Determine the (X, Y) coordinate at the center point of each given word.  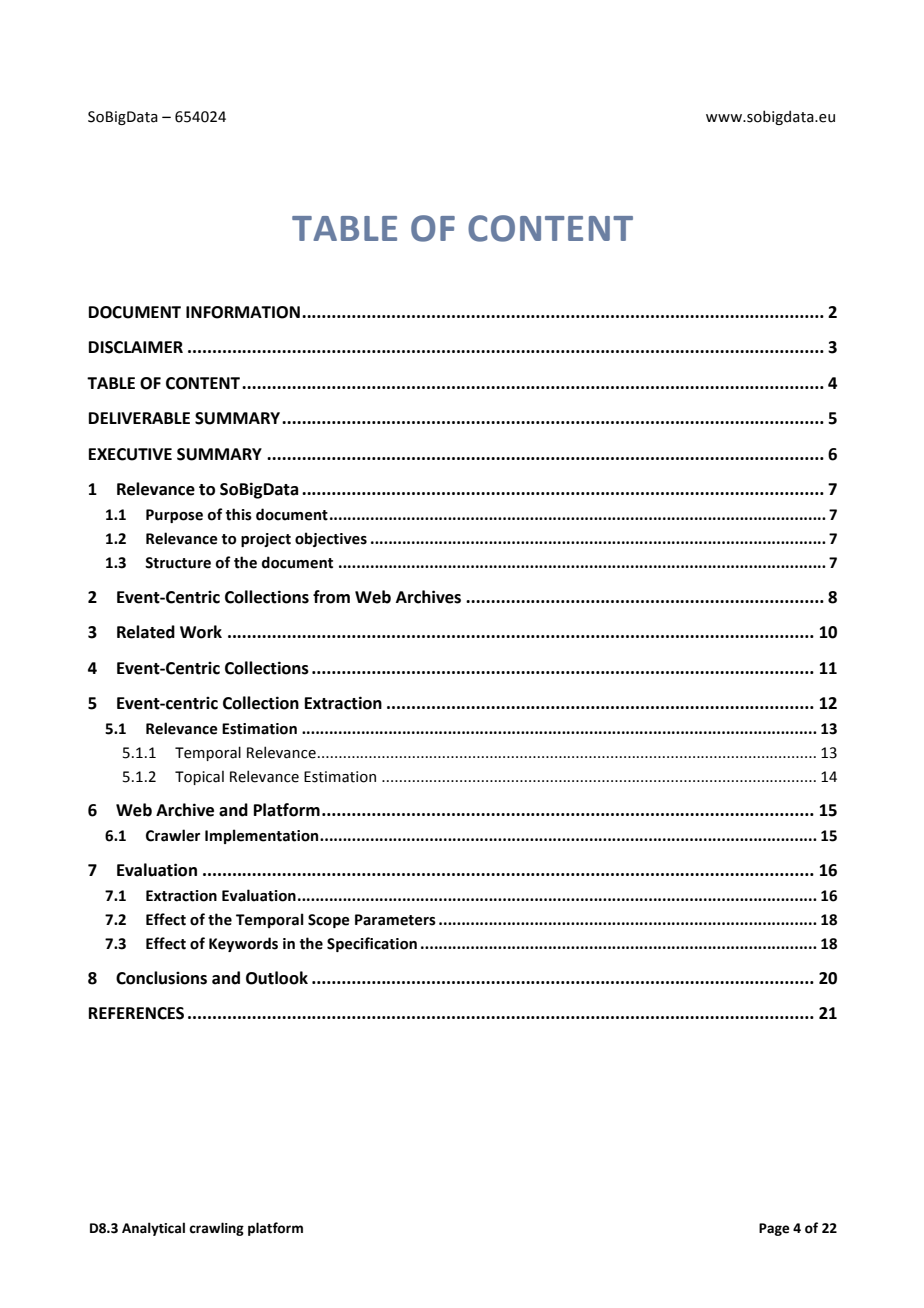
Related (146, 632)
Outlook (277, 978)
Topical (199, 778)
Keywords (243, 944)
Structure (178, 563)
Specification (372, 944)
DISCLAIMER (136, 347)
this (239, 514)
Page (774, 1229)
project (266, 540)
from (331, 597)
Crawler (173, 835)
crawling (216, 1229)
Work (201, 632)
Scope (329, 921)
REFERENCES (136, 1013)
